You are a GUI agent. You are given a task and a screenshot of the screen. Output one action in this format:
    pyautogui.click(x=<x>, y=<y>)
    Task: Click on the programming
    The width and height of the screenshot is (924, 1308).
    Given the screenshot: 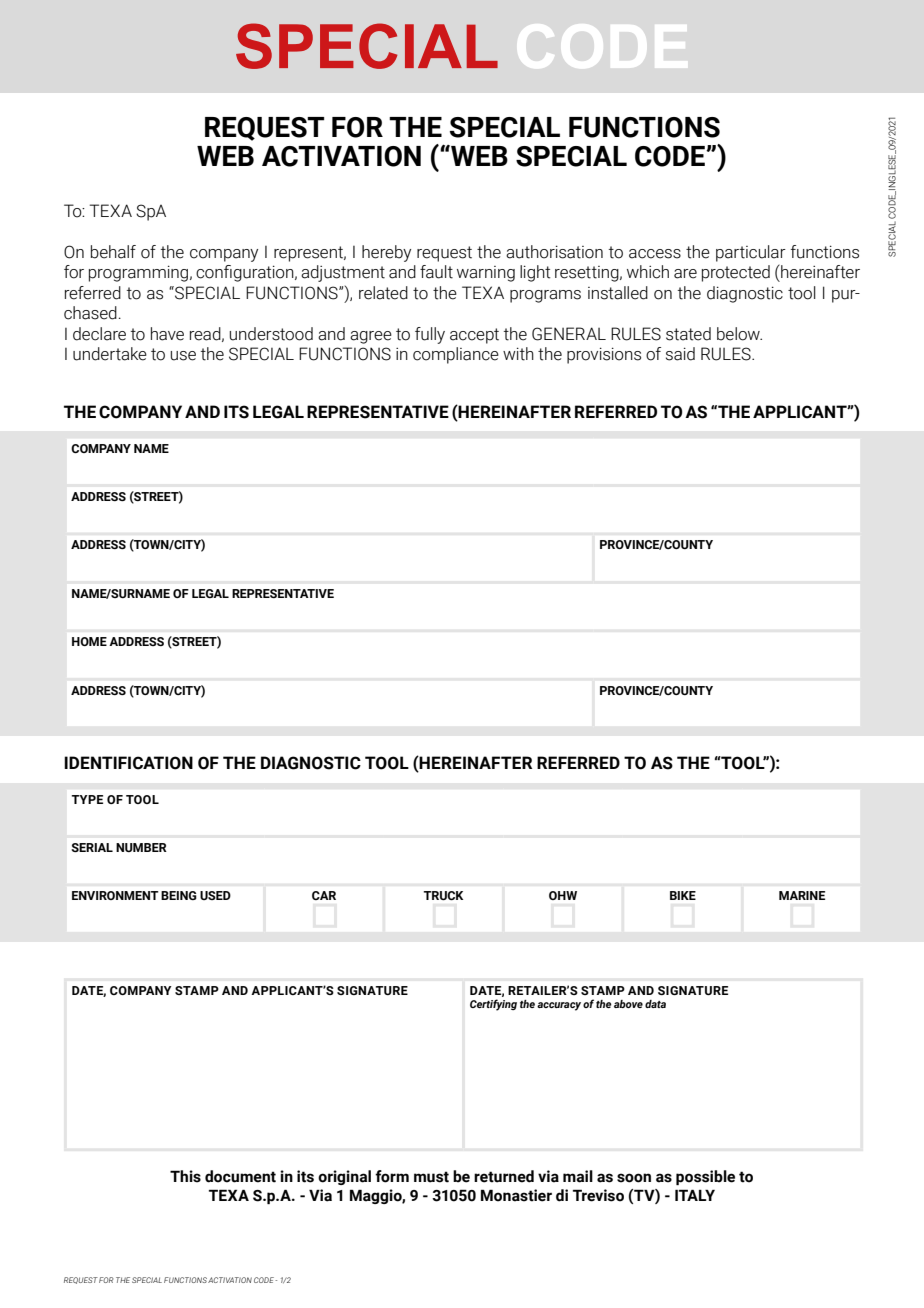 What is the action you would take?
    pyautogui.click(x=138, y=273)
